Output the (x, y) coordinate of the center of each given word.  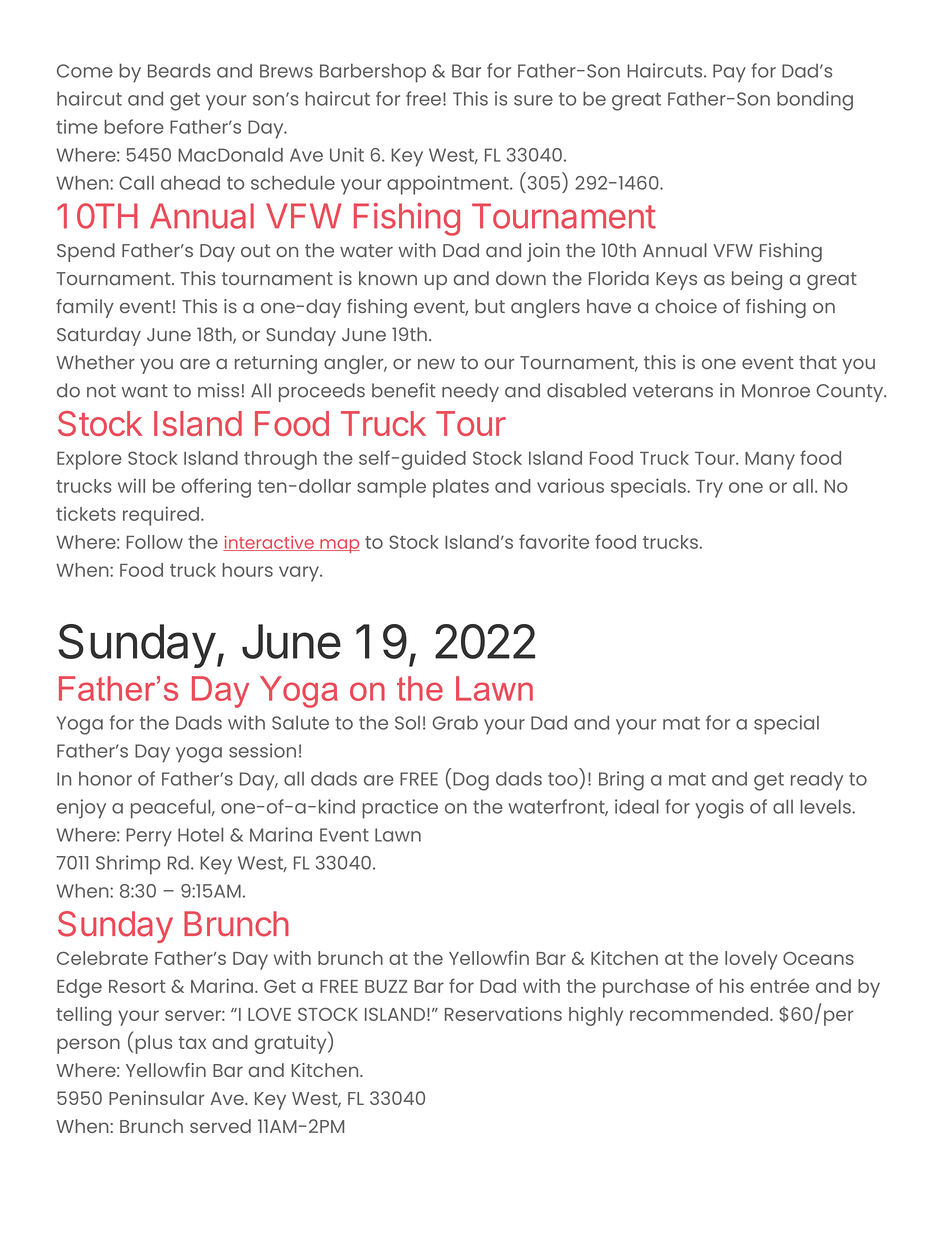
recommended (699, 1014)
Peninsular (157, 1098)
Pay (729, 73)
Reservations (503, 1014)
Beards (179, 70)
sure (533, 100)
